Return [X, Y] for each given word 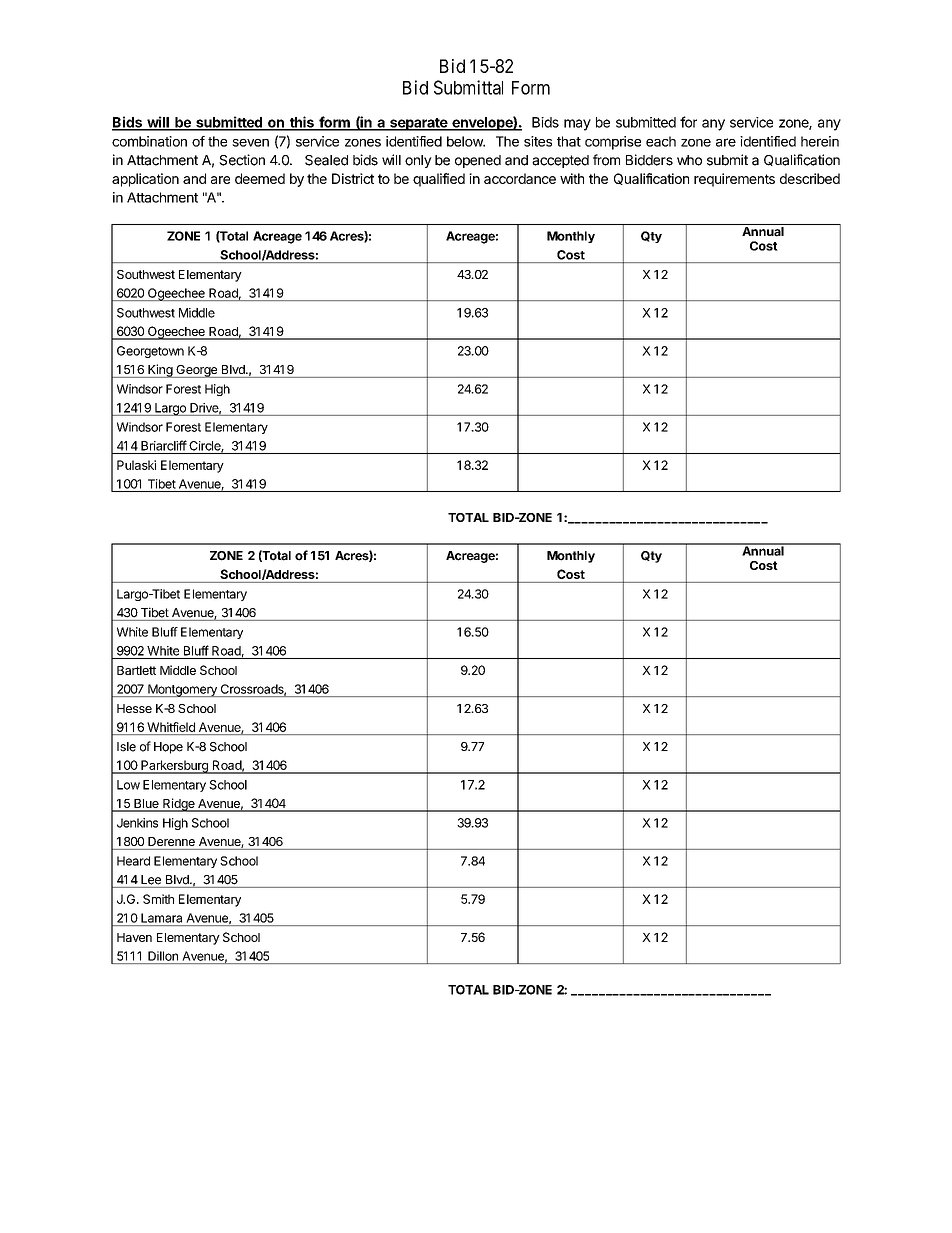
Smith [158, 899]
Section [242, 160]
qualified [439, 180]
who [689, 160]
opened [478, 161]
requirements [734, 180]
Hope [168, 748]
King [160, 371]
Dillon [163, 956]
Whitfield [171, 727]
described [810, 178]
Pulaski [136, 465]
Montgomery [182, 690]
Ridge [179, 805]
